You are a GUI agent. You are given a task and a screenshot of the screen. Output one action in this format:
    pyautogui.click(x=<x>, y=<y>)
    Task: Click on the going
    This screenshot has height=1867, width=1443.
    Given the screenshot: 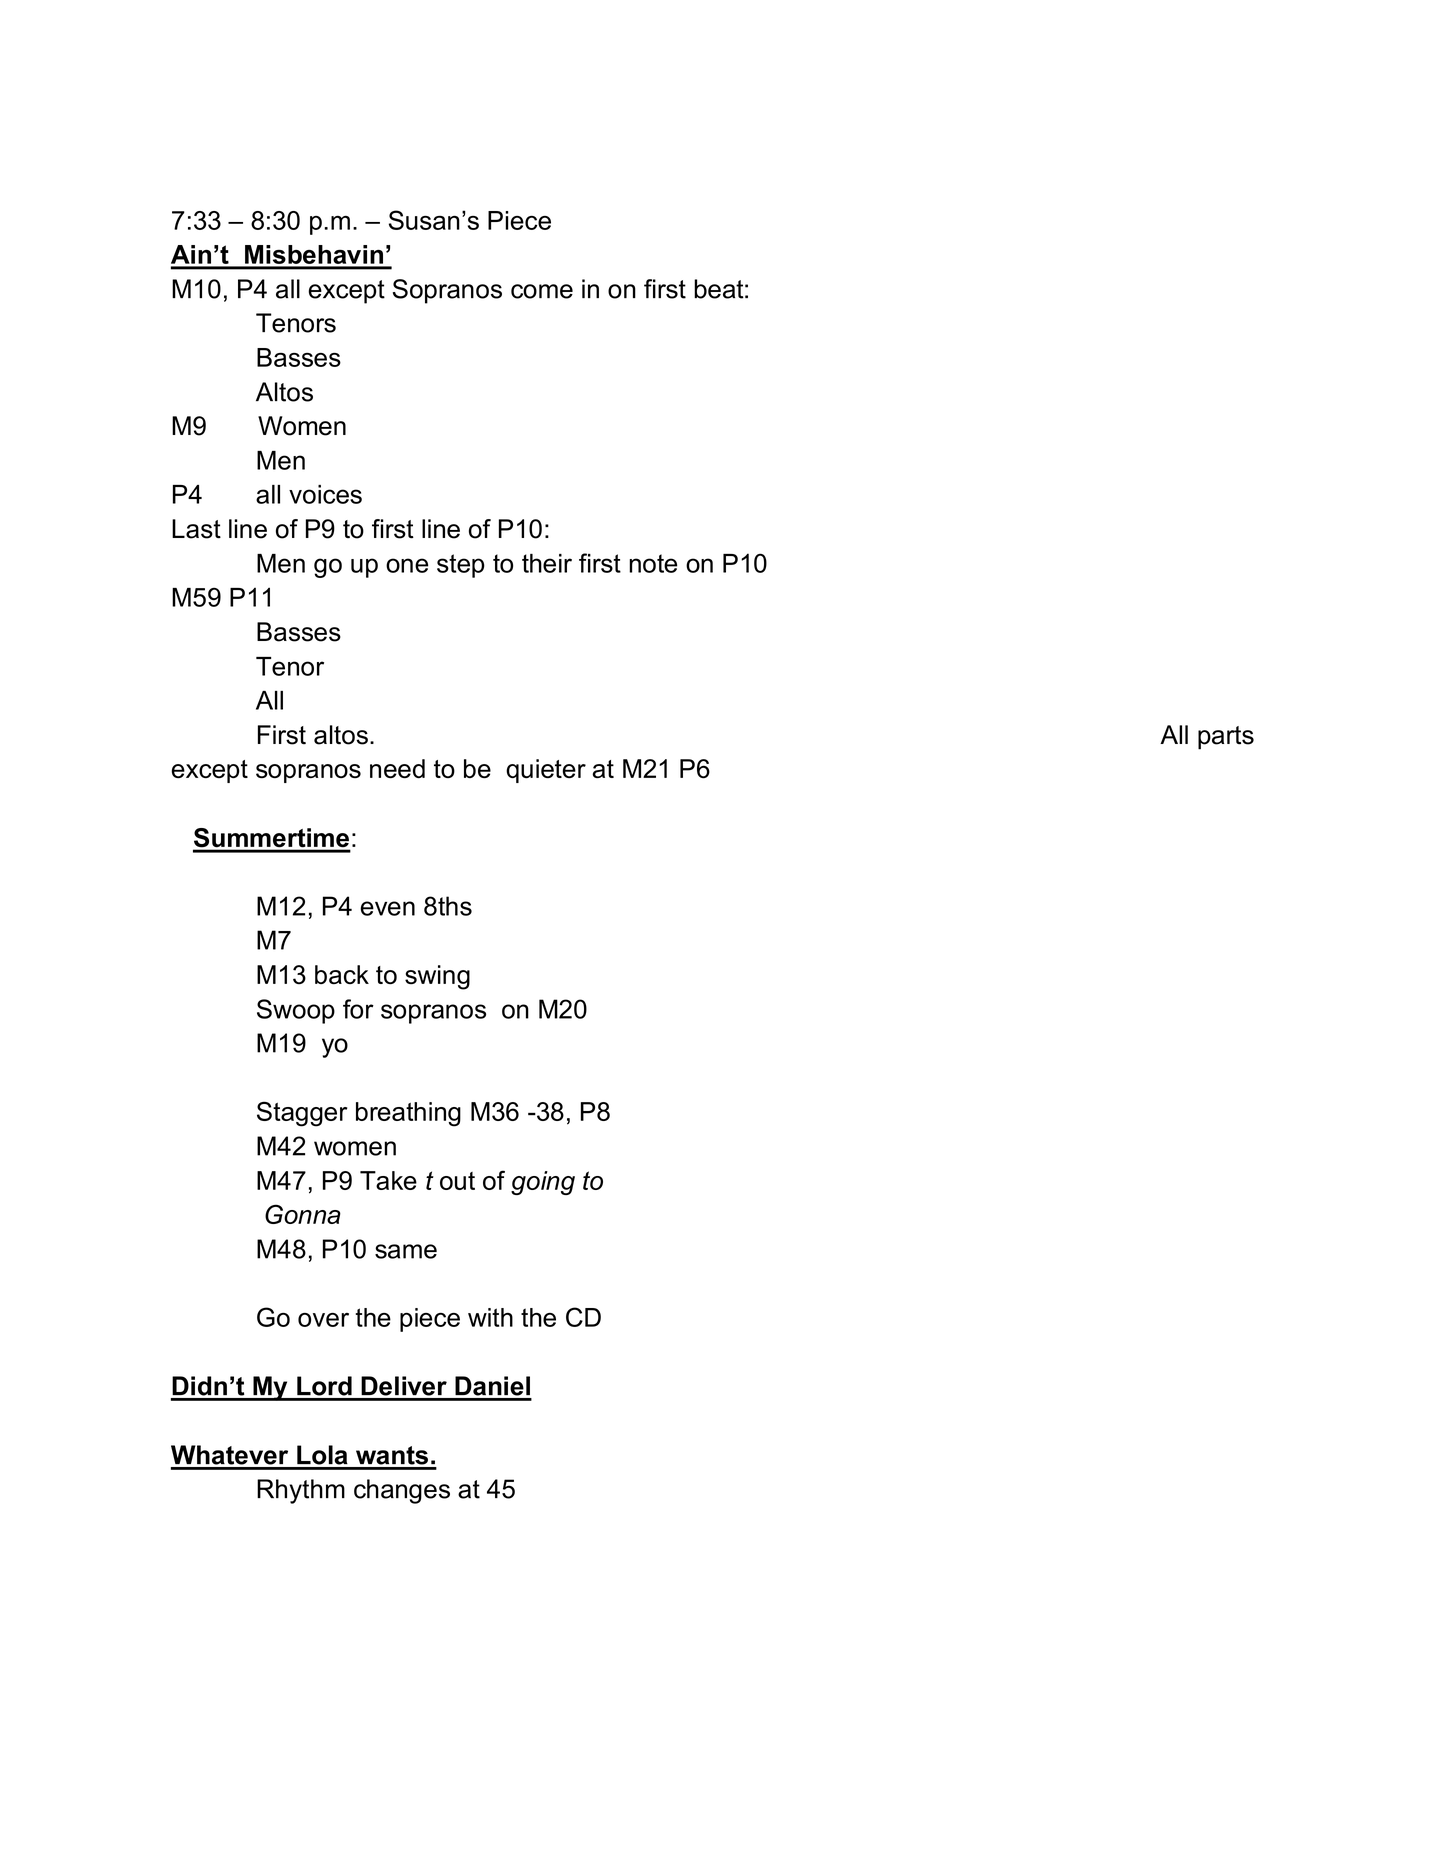 What is the action you would take?
    pyautogui.click(x=543, y=1183)
